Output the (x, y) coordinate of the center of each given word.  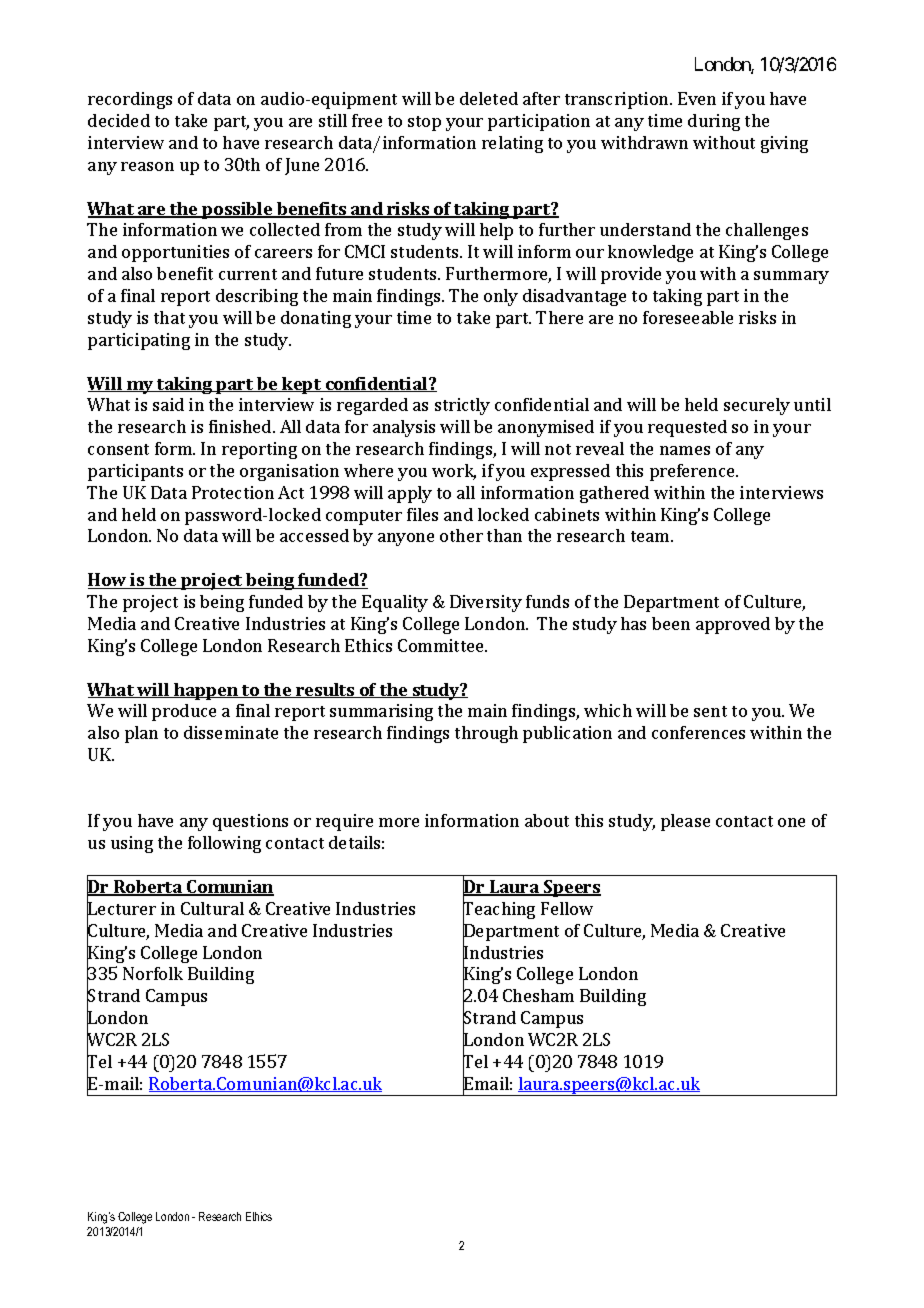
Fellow (567, 908)
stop (424, 123)
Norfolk (153, 973)
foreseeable (688, 317)
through (486, 734)
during (714, 122)
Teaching (499, 911)
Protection (233, 492)
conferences (698, 732)
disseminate (231, 732)
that (169, 317)
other (461, 535)
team (651, 536)
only (501, 297)
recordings (130, 100)
